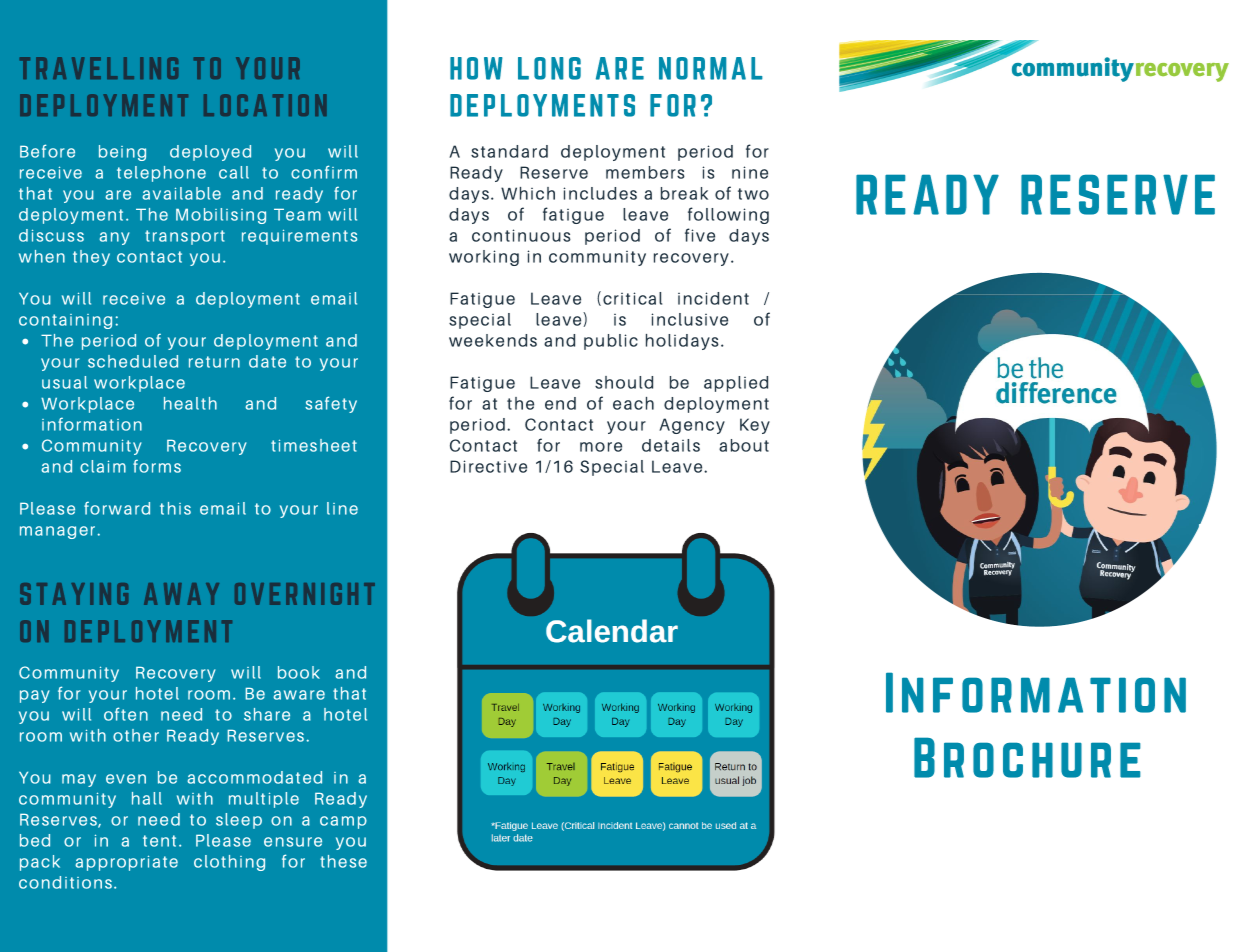 This screenshot has height=952, width=1233. What do you see at coordinates (299, 672) in the screenshot?
I see `book` at bounding box center [299, 672].
